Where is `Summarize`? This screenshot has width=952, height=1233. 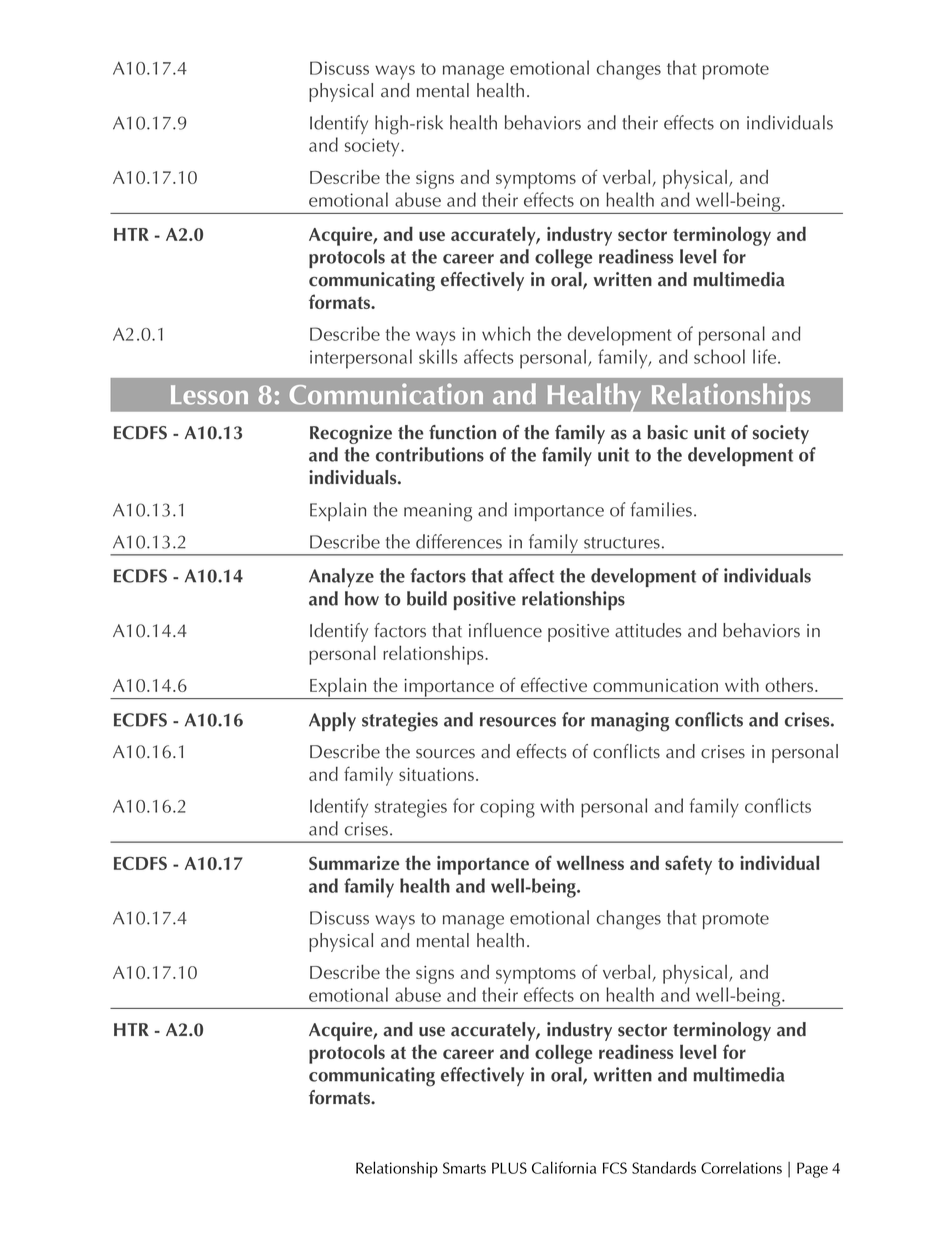 Summarize is located at coordinates (354, 863).
